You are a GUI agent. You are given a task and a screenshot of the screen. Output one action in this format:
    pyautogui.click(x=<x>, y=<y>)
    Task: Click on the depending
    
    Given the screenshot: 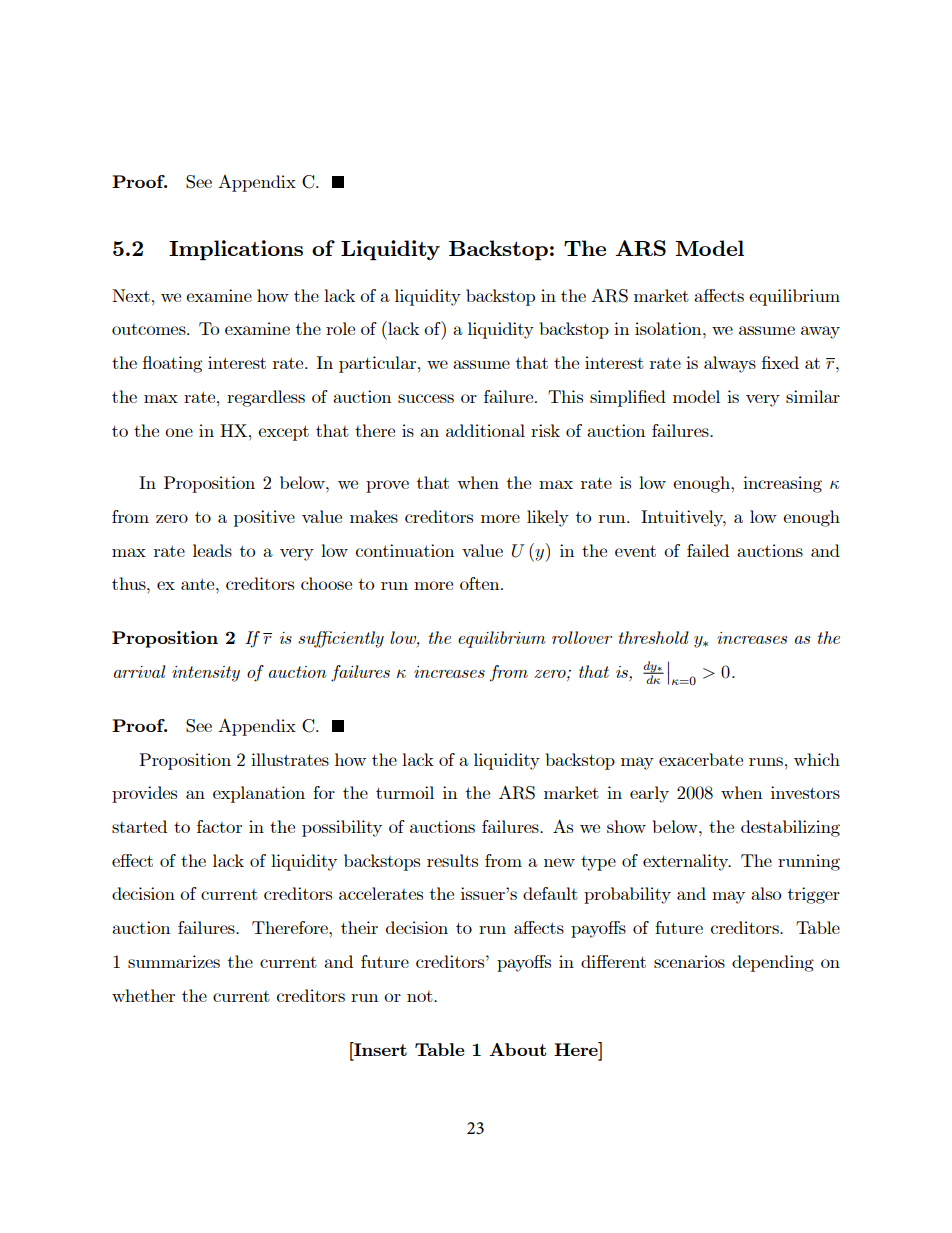 What is the action you would take?
    pyautogui.click(x=773, y=963)
